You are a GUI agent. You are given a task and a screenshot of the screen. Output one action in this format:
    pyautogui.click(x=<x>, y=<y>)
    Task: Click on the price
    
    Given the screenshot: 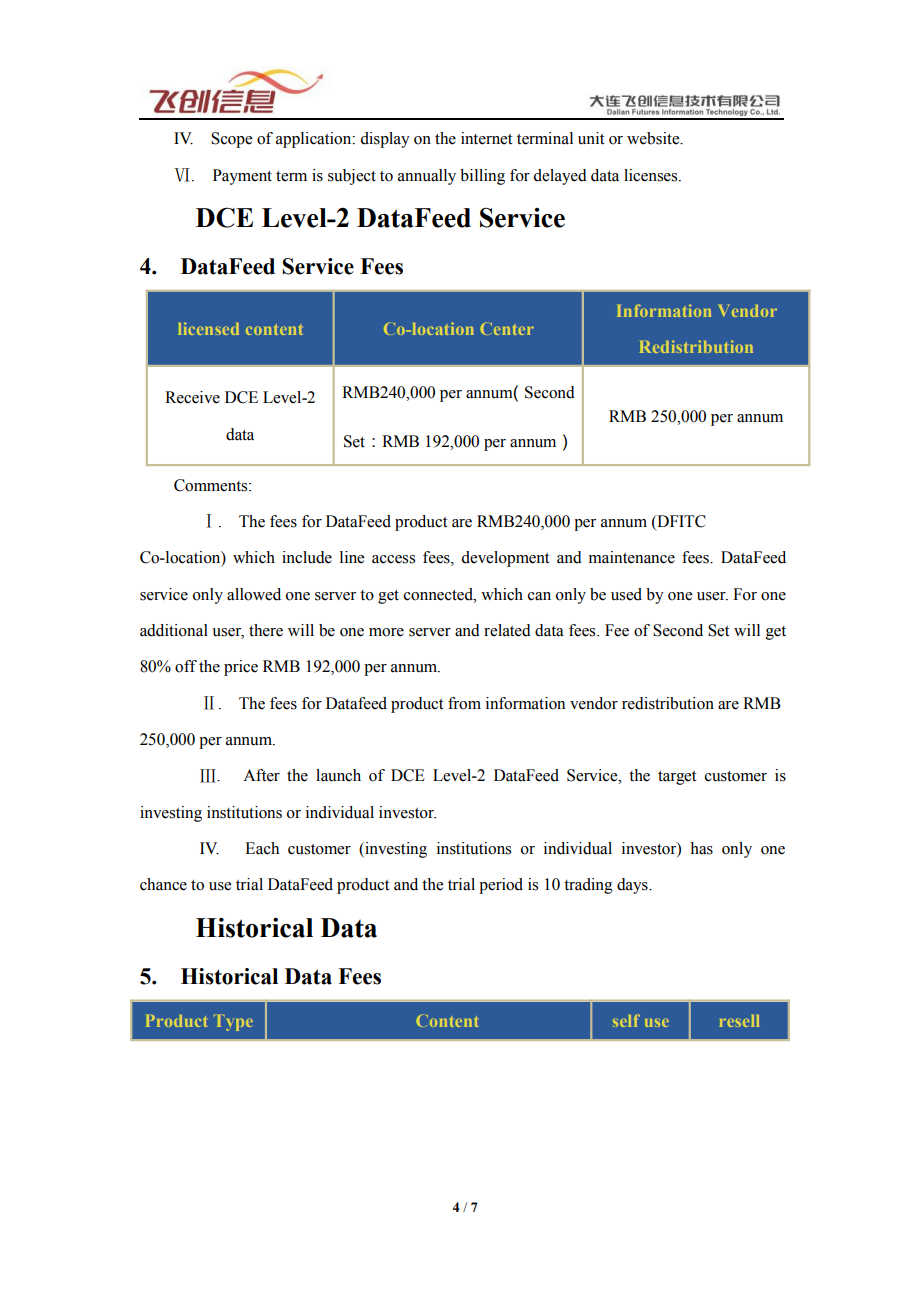 What is the action you would take?
    pyautogui.click(x=241, y=668)
